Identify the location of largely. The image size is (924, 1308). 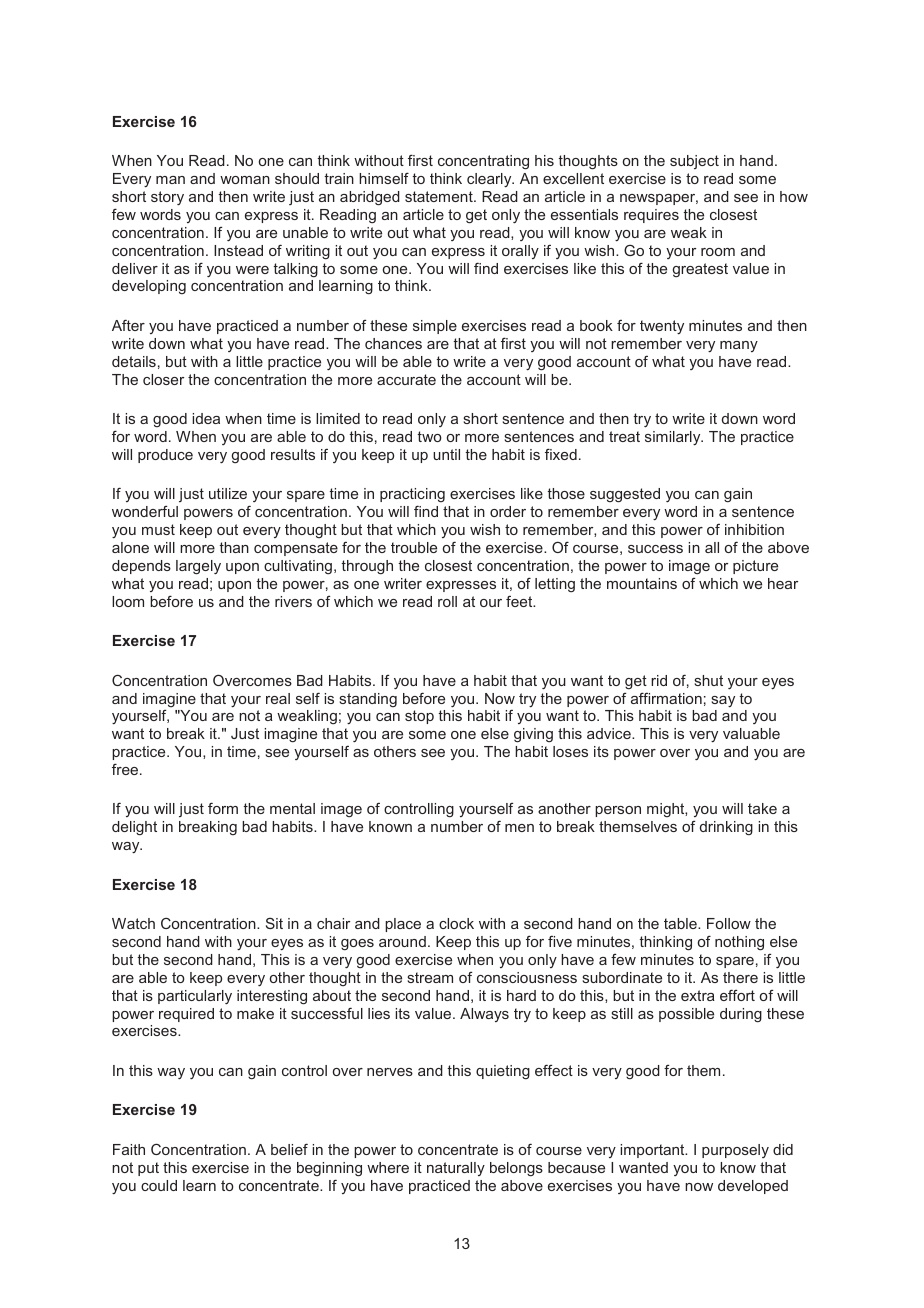
(198, 567).
